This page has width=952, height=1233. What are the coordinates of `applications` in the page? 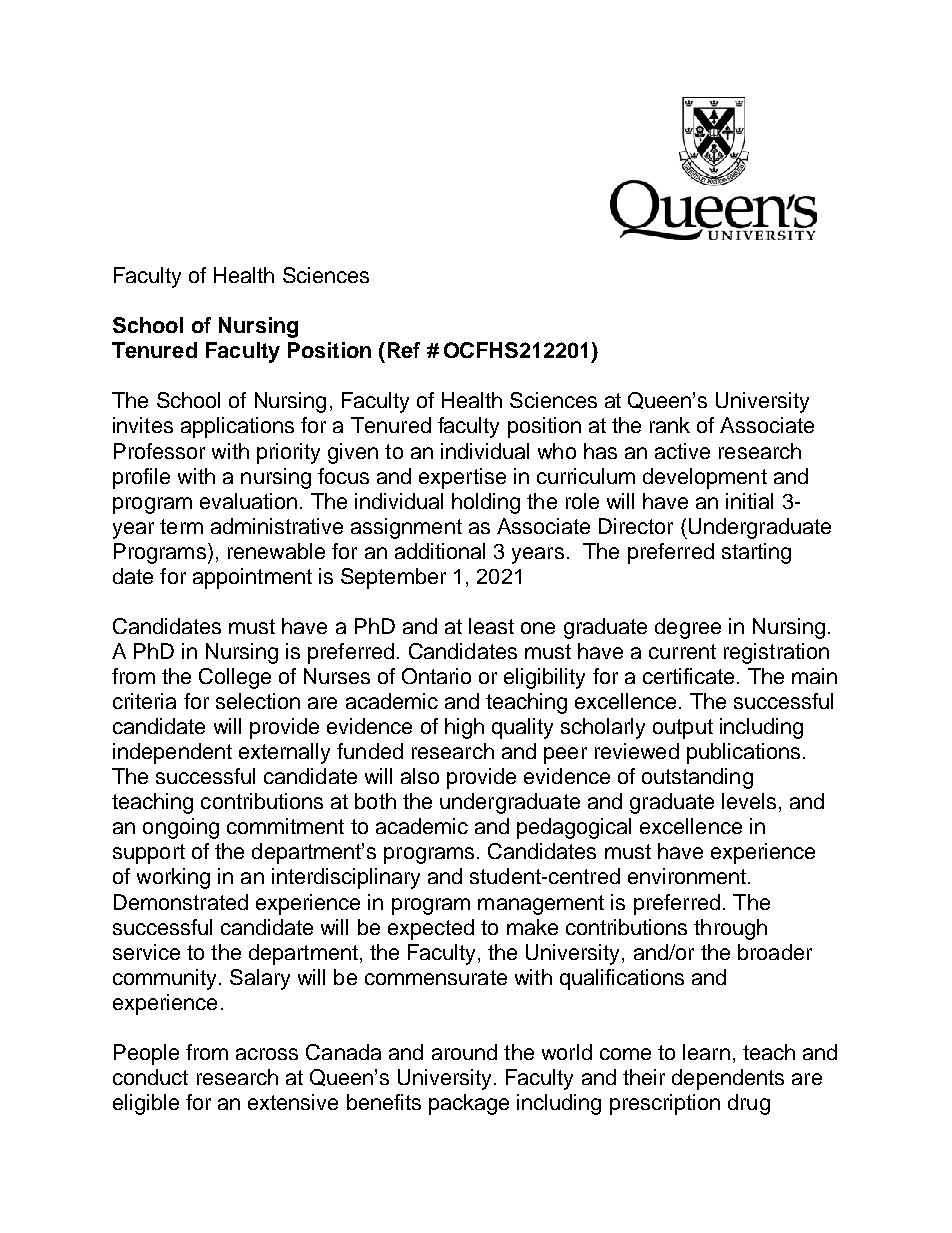 It's located at (237, 427).
